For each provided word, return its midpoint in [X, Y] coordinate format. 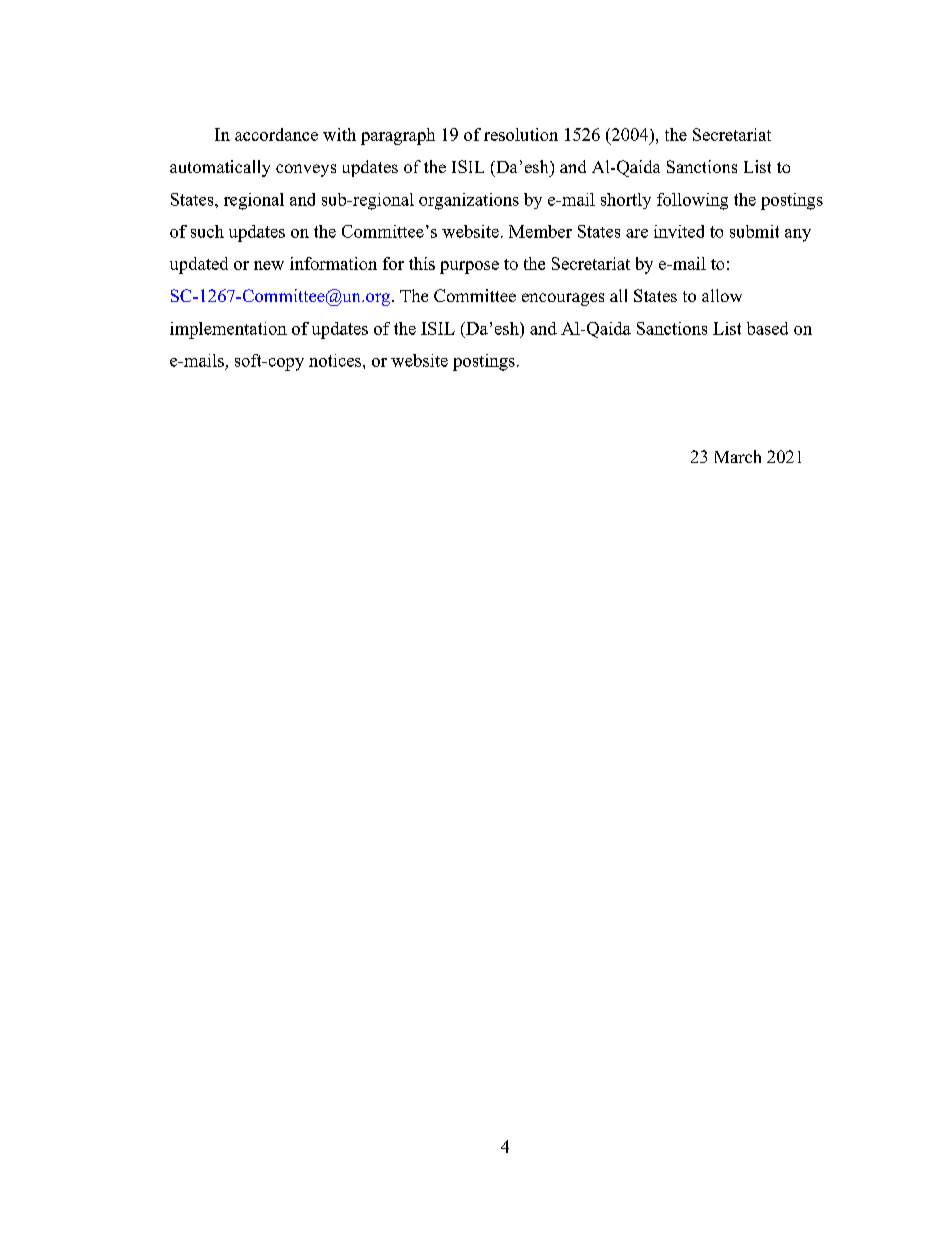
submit [754, 231]
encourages [563, 299]
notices [336, 360]
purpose [469, 267]
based [767, 328]
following [692, 201]
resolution [521, 134]
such [207, 231]
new [269, 265]
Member [540, 231]
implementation [228, 330]
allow [722, 295]
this [422, 263]
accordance [276, 134]
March [738, 456]
